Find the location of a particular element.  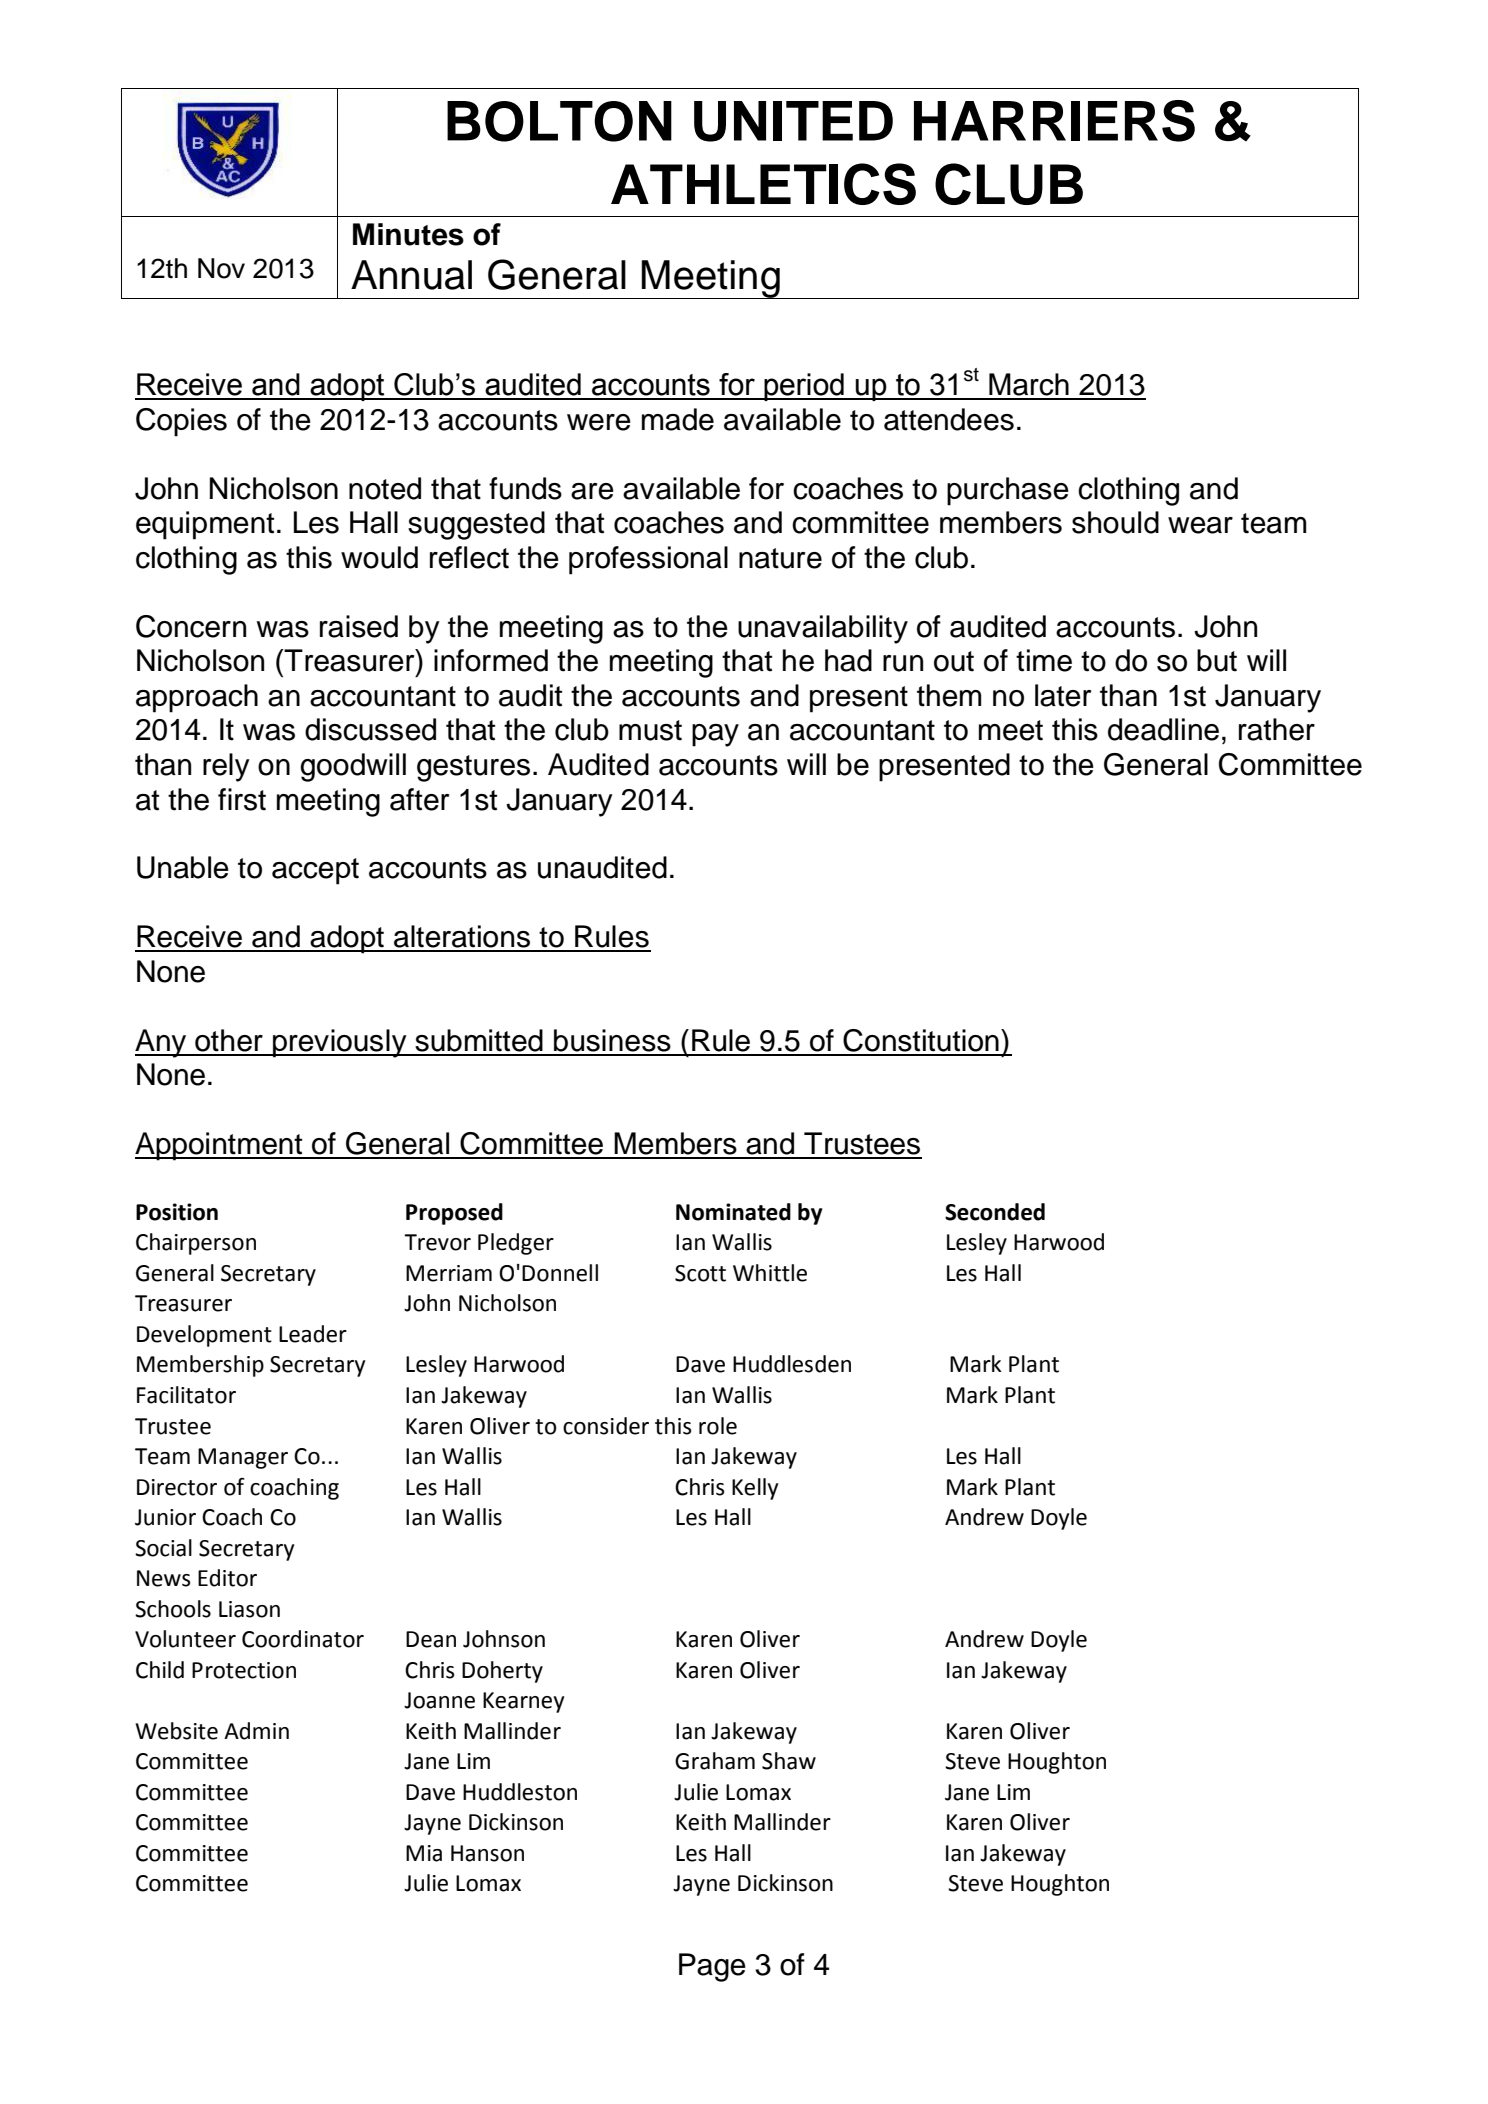

Kelly is located at coordinates (755, 1489).
